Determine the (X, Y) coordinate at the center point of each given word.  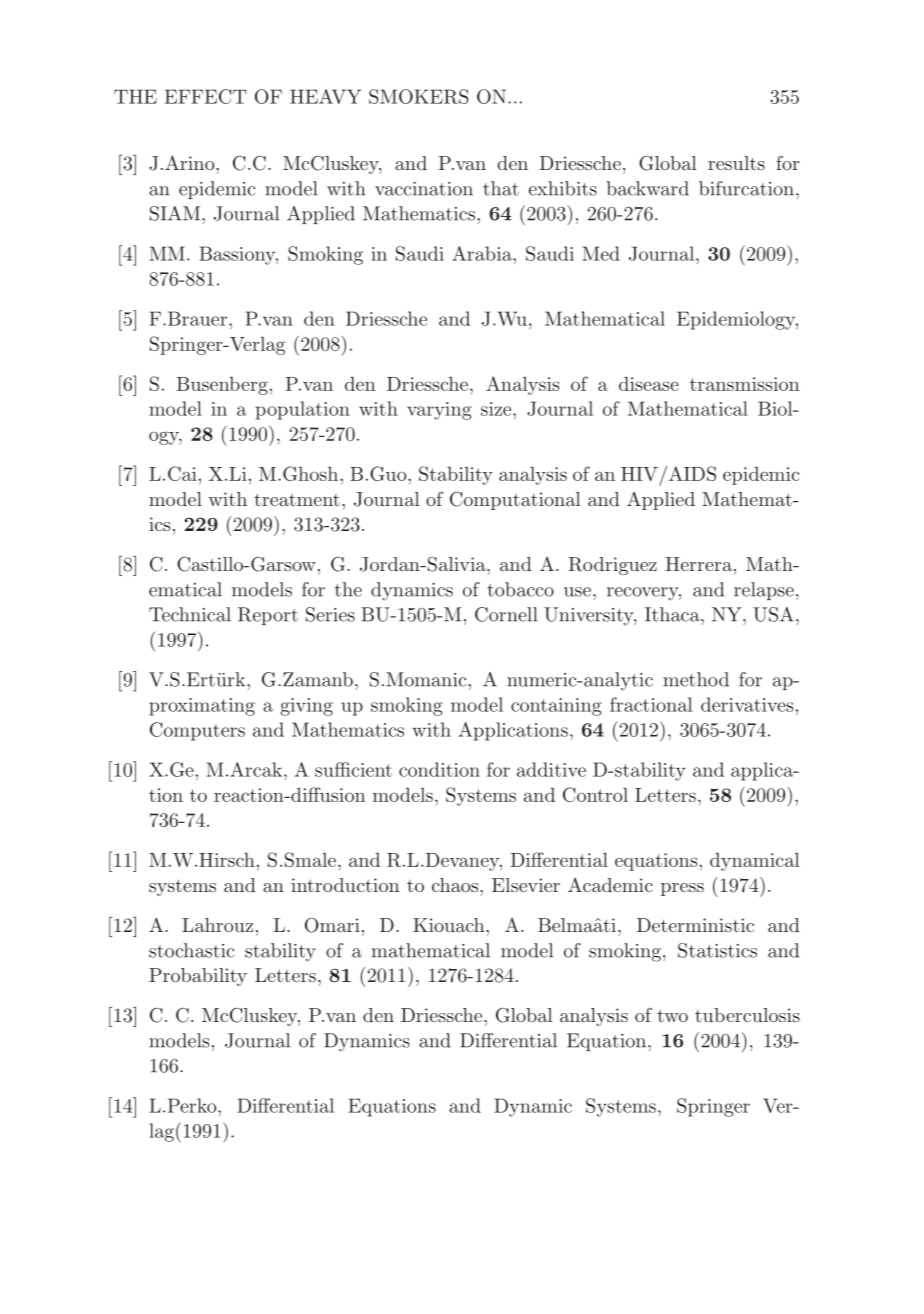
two (672, 1016)
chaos (456, 885)
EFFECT (206, 96)
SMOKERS (419, 96)
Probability (198, 977)
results (736, 163)
